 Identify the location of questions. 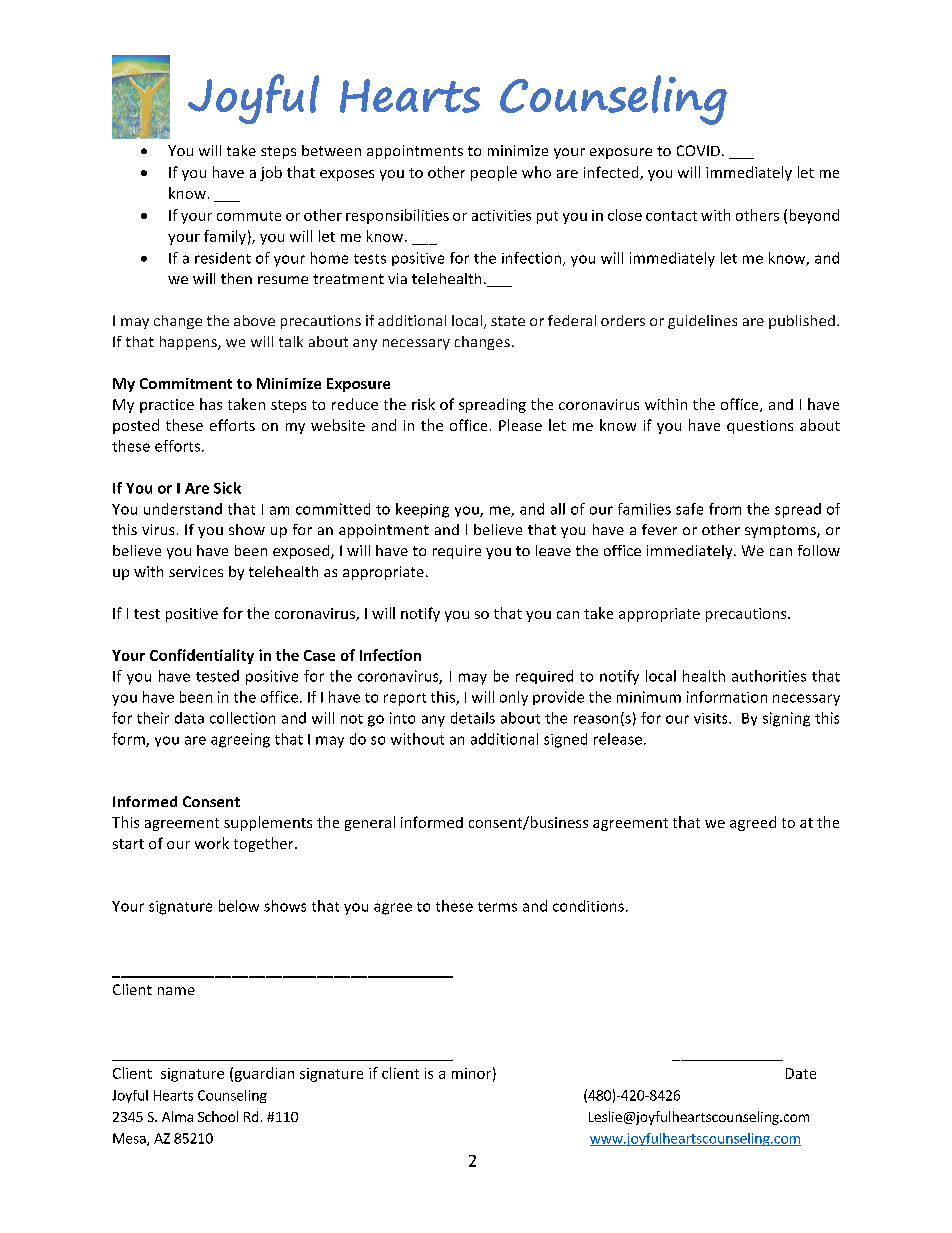
(760, 427).
